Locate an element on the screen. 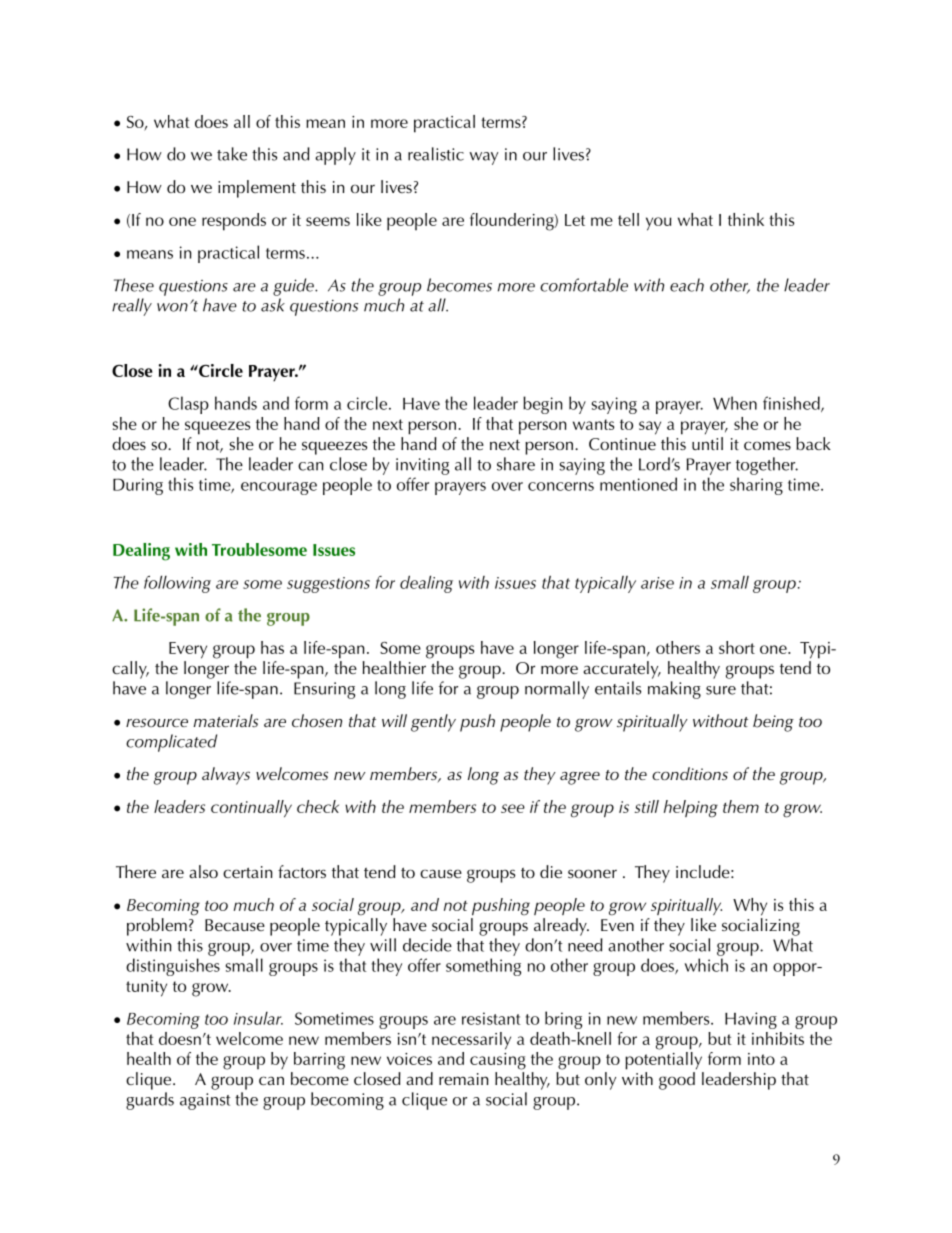  realistic is located at coordinates (436, 154).
